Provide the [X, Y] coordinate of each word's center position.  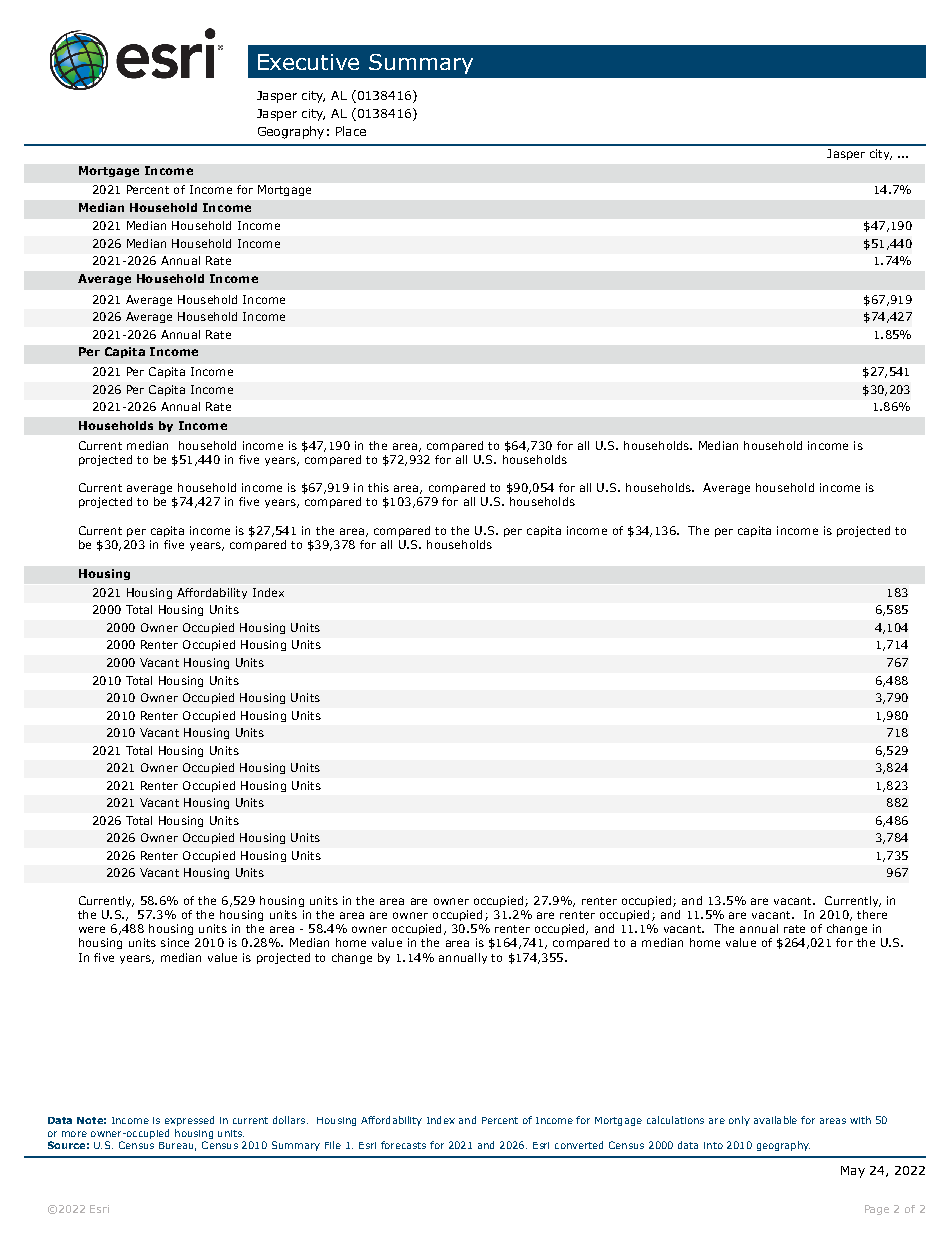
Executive [308, 62]
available [775, 1120]
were [92, 929]
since [175, 942]
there [872, 914]
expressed [189, 1121]
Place [351, 131]
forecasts [403, 1145]
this [378, 487]
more [74, 1134]
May [853, 1172]
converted [579, 1145]
